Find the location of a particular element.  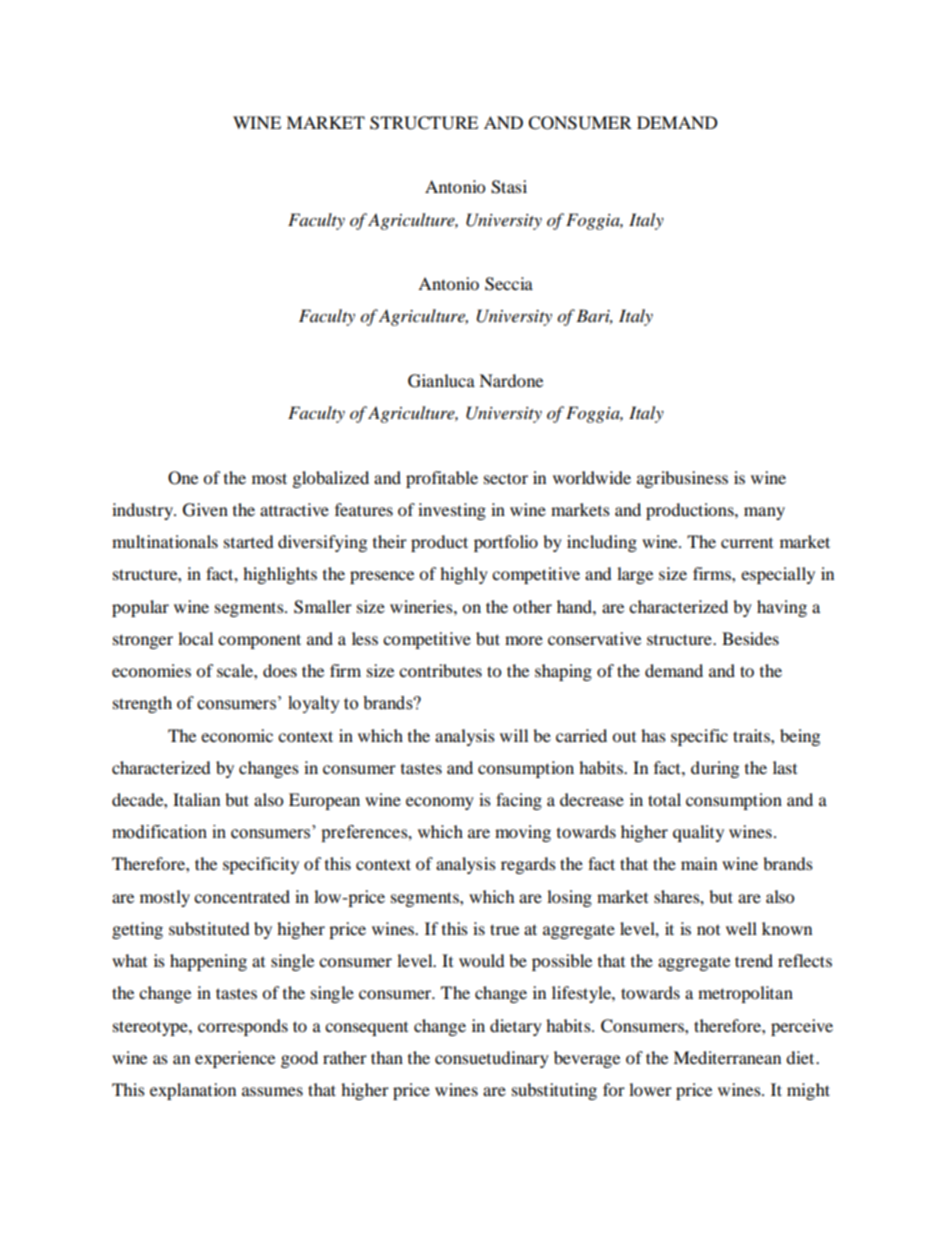

true is located at coordinates (504, 929).
